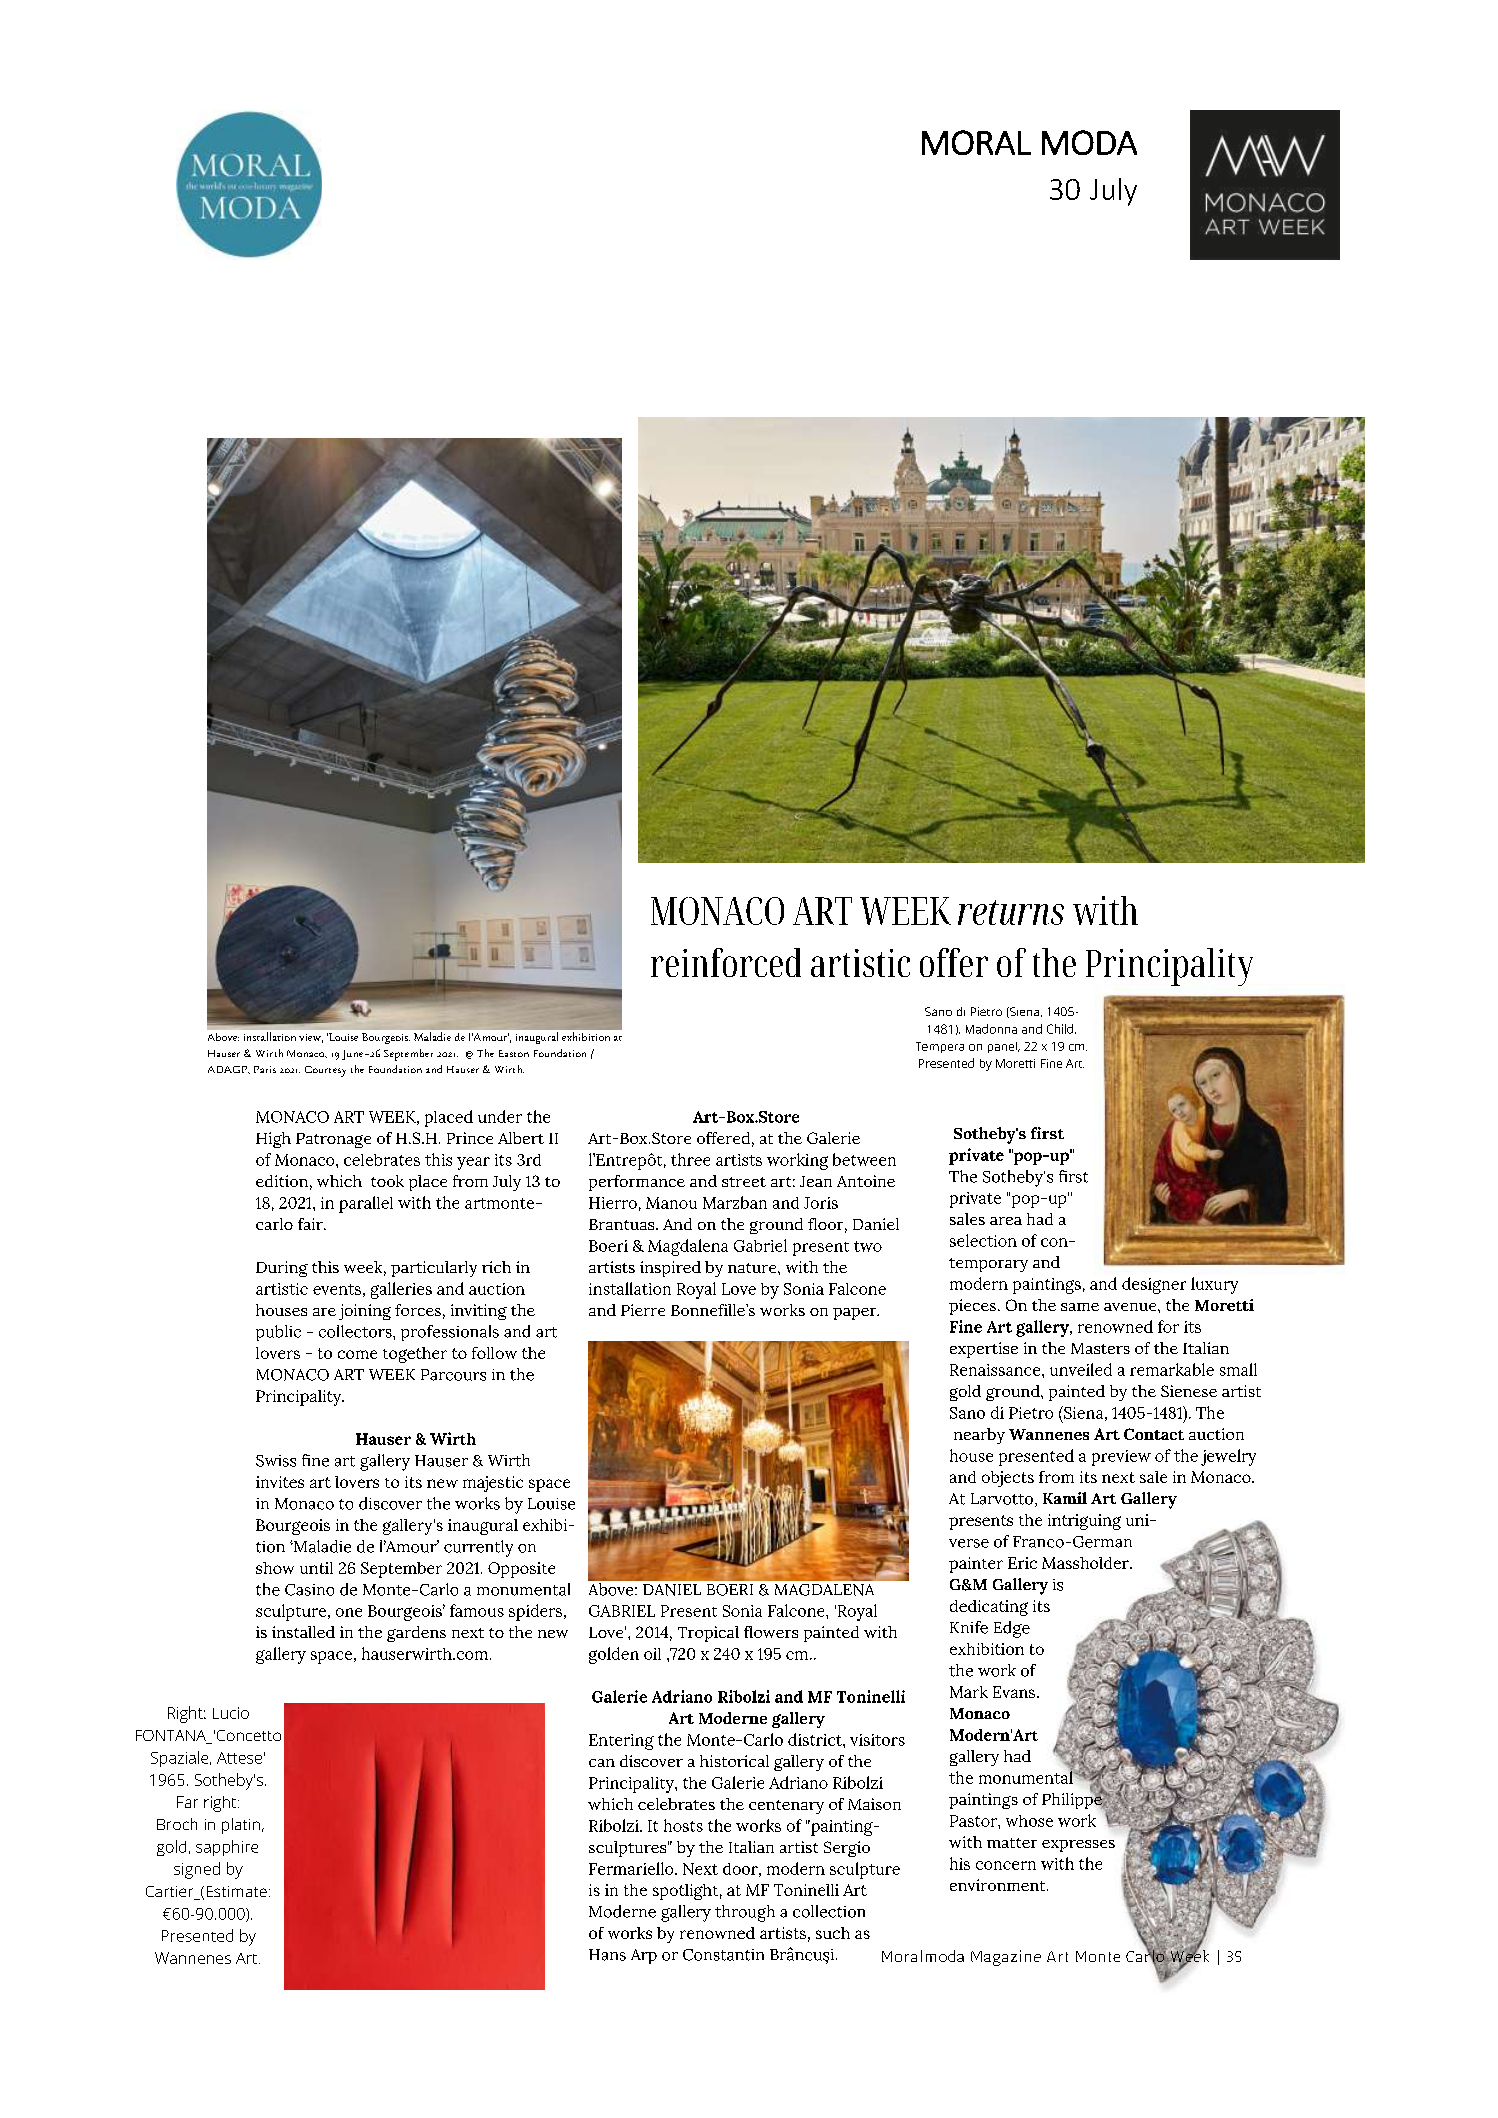 This screenshot has height=2118, width=1498. Describe the element at coordinates (726, 962) in the screenshot. I see `reinforced` at that location.
